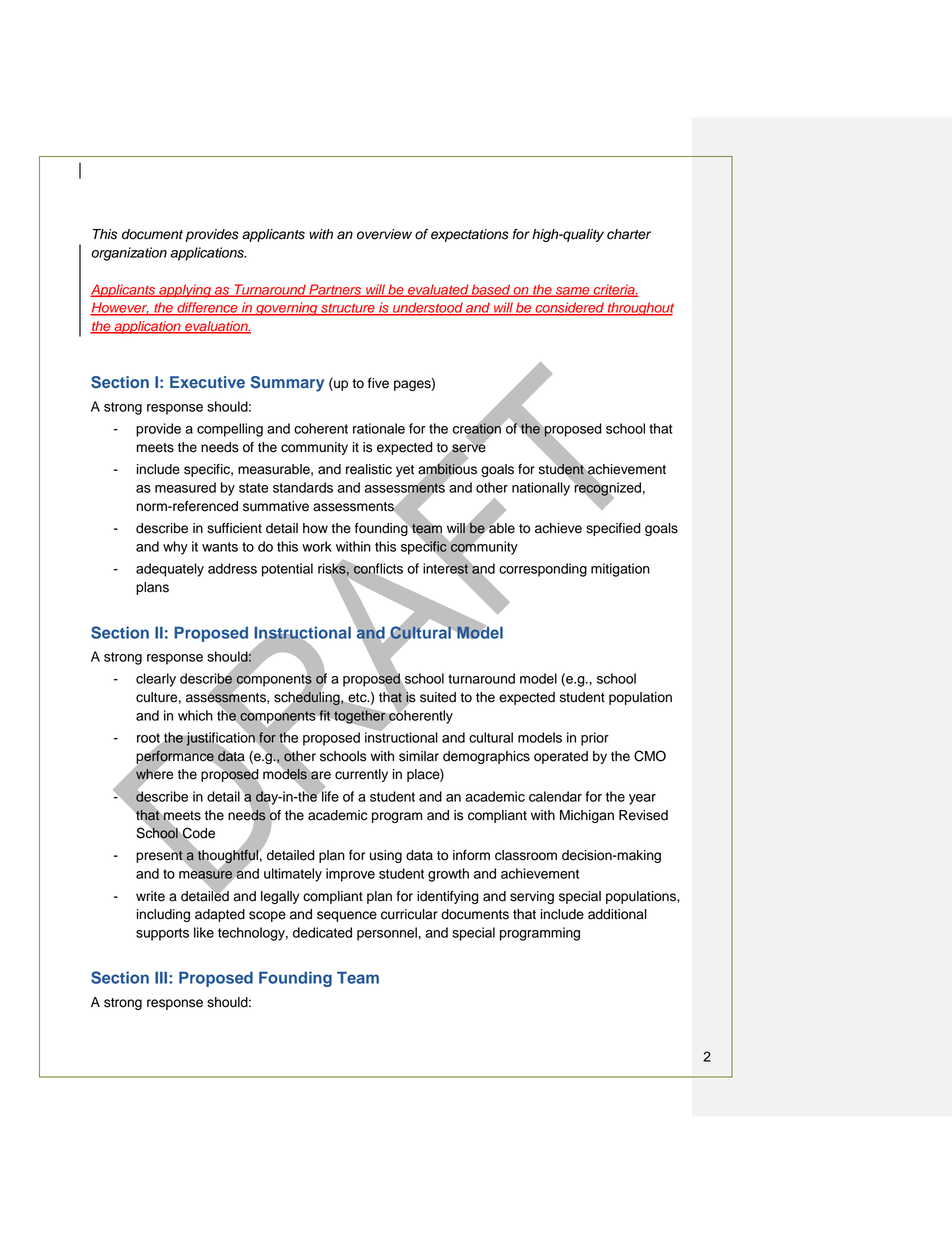  Describe the element at coordinates (149, 739) in the document. I see `root` at that location.
